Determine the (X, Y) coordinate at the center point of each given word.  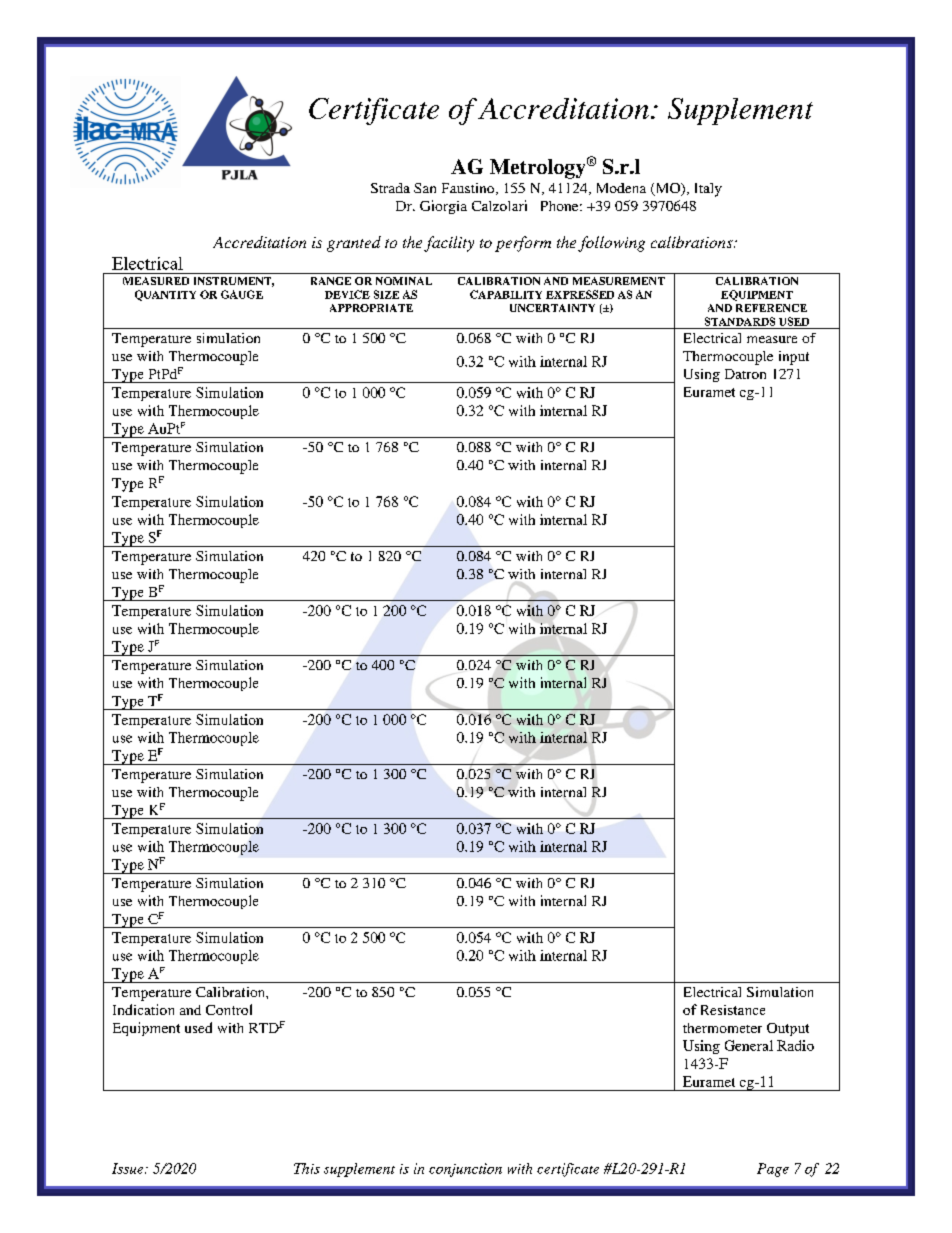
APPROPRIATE (371, 308)
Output (788, 1029)
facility (449, 244)
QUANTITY (165, 295)
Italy (708, 190)
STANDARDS (740, 321)
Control (229, 1009)
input (794, 358)
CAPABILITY (506, 294)
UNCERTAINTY (552, 308)
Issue (129, 1168)
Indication (143, 1009)
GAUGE (242, 294)
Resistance (733, 1010)
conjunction (465, 1170)
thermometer (722, 1028)
